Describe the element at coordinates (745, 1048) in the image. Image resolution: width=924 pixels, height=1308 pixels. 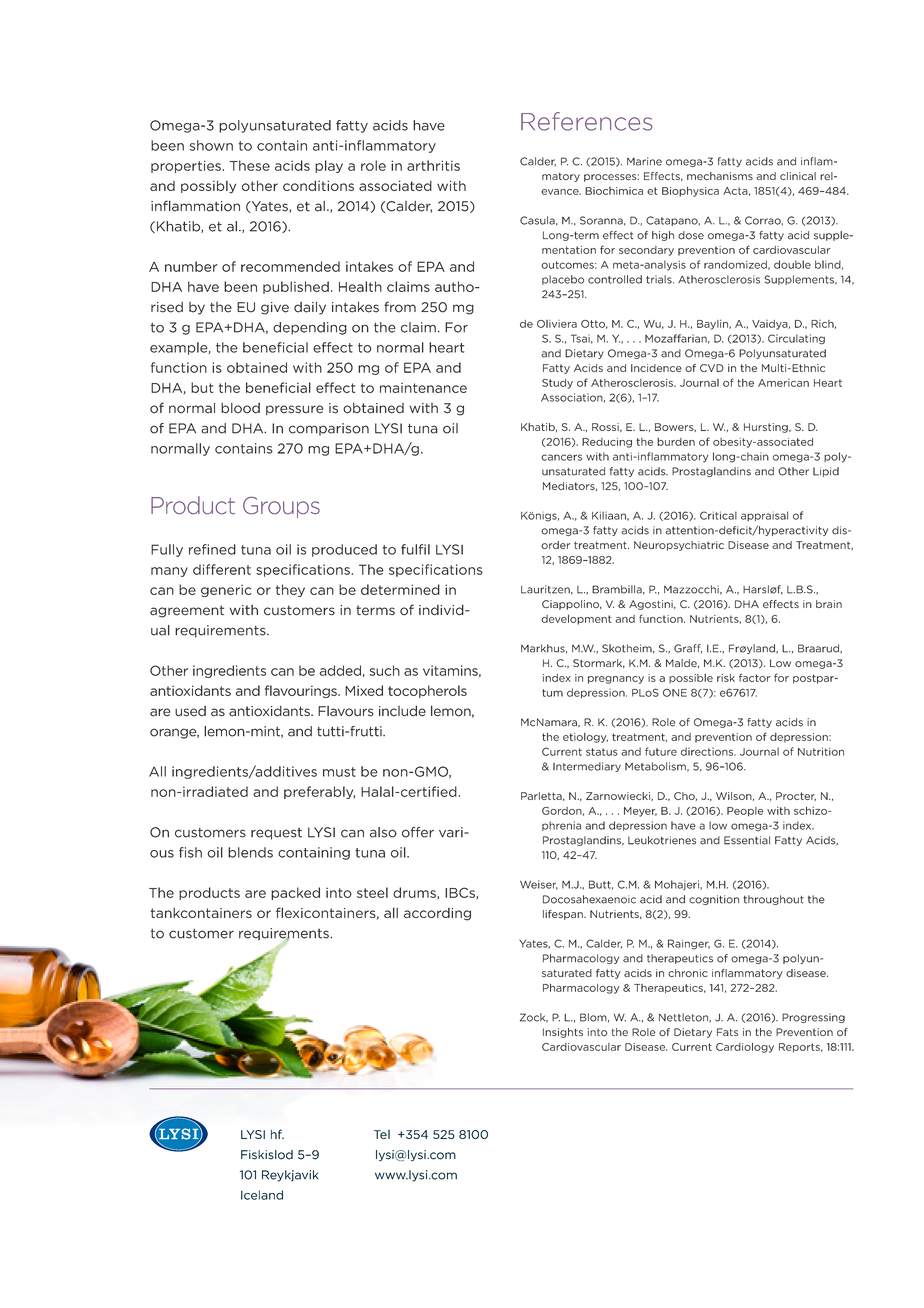
I see `Cardiology` at that location.
